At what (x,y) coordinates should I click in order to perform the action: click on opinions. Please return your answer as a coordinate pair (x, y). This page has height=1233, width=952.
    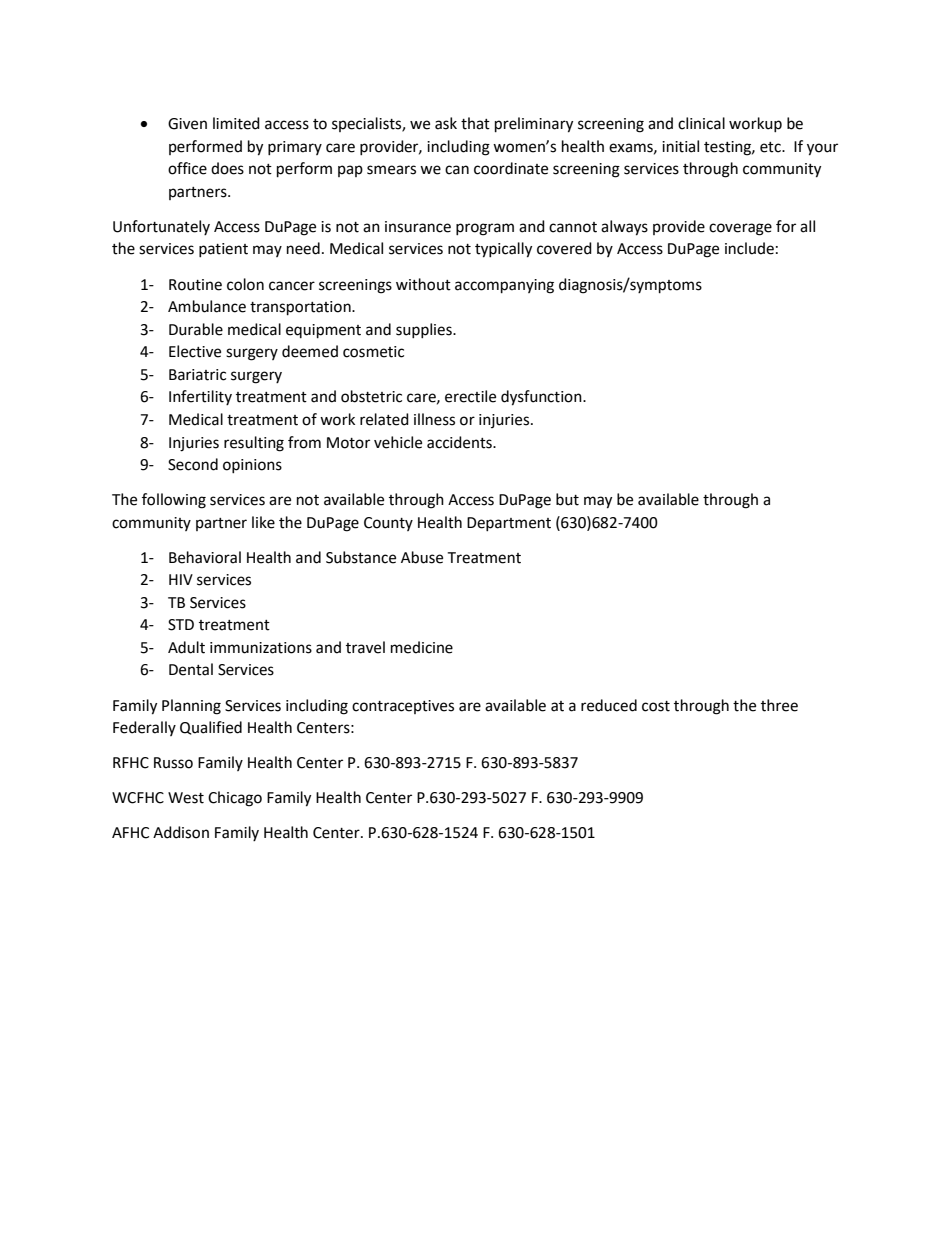
    Looking at the image, I should click on (252, 466).
